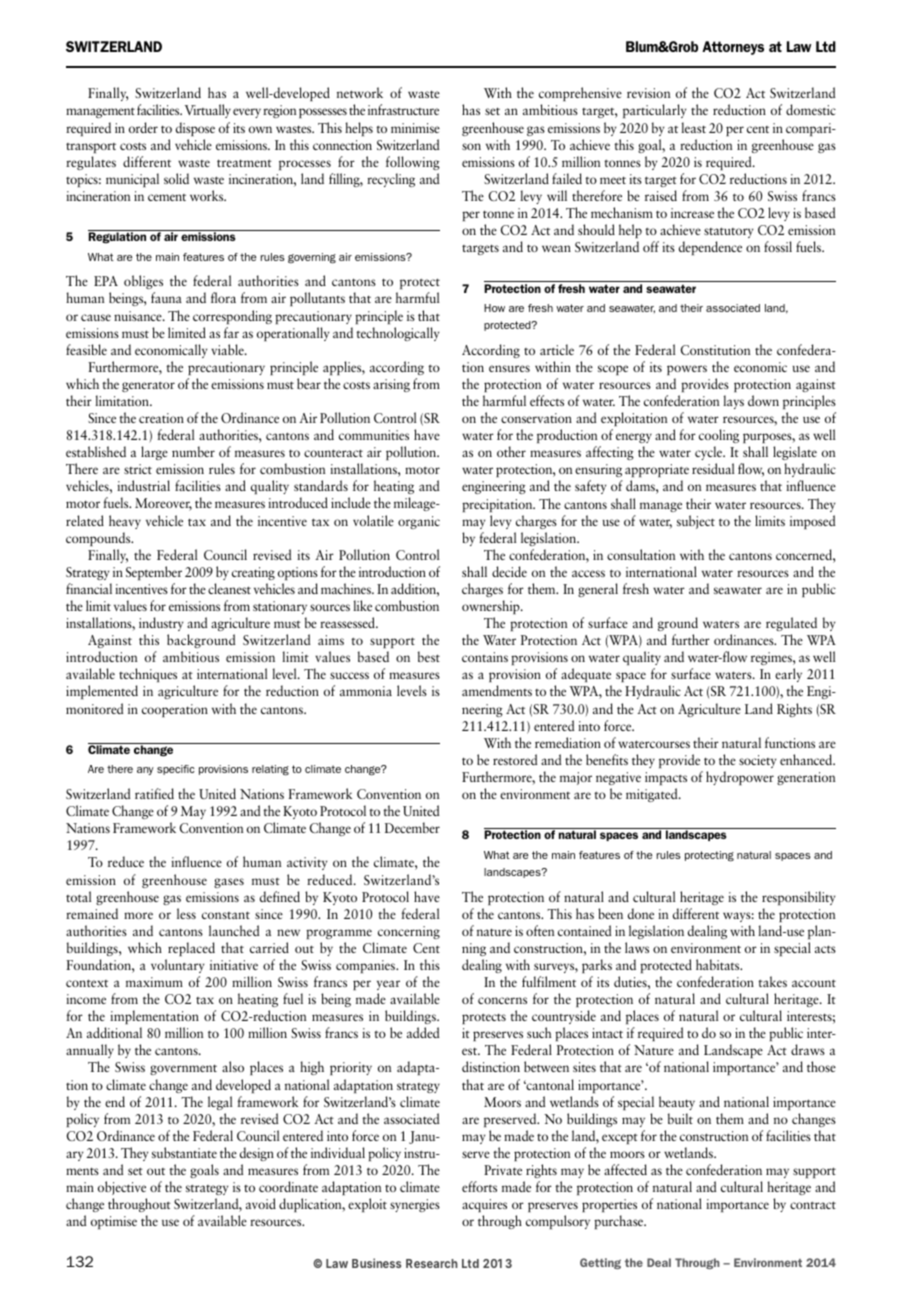 This screenshot has width=924, height=1308. I want to click on optimise, so click(114, 1222).
